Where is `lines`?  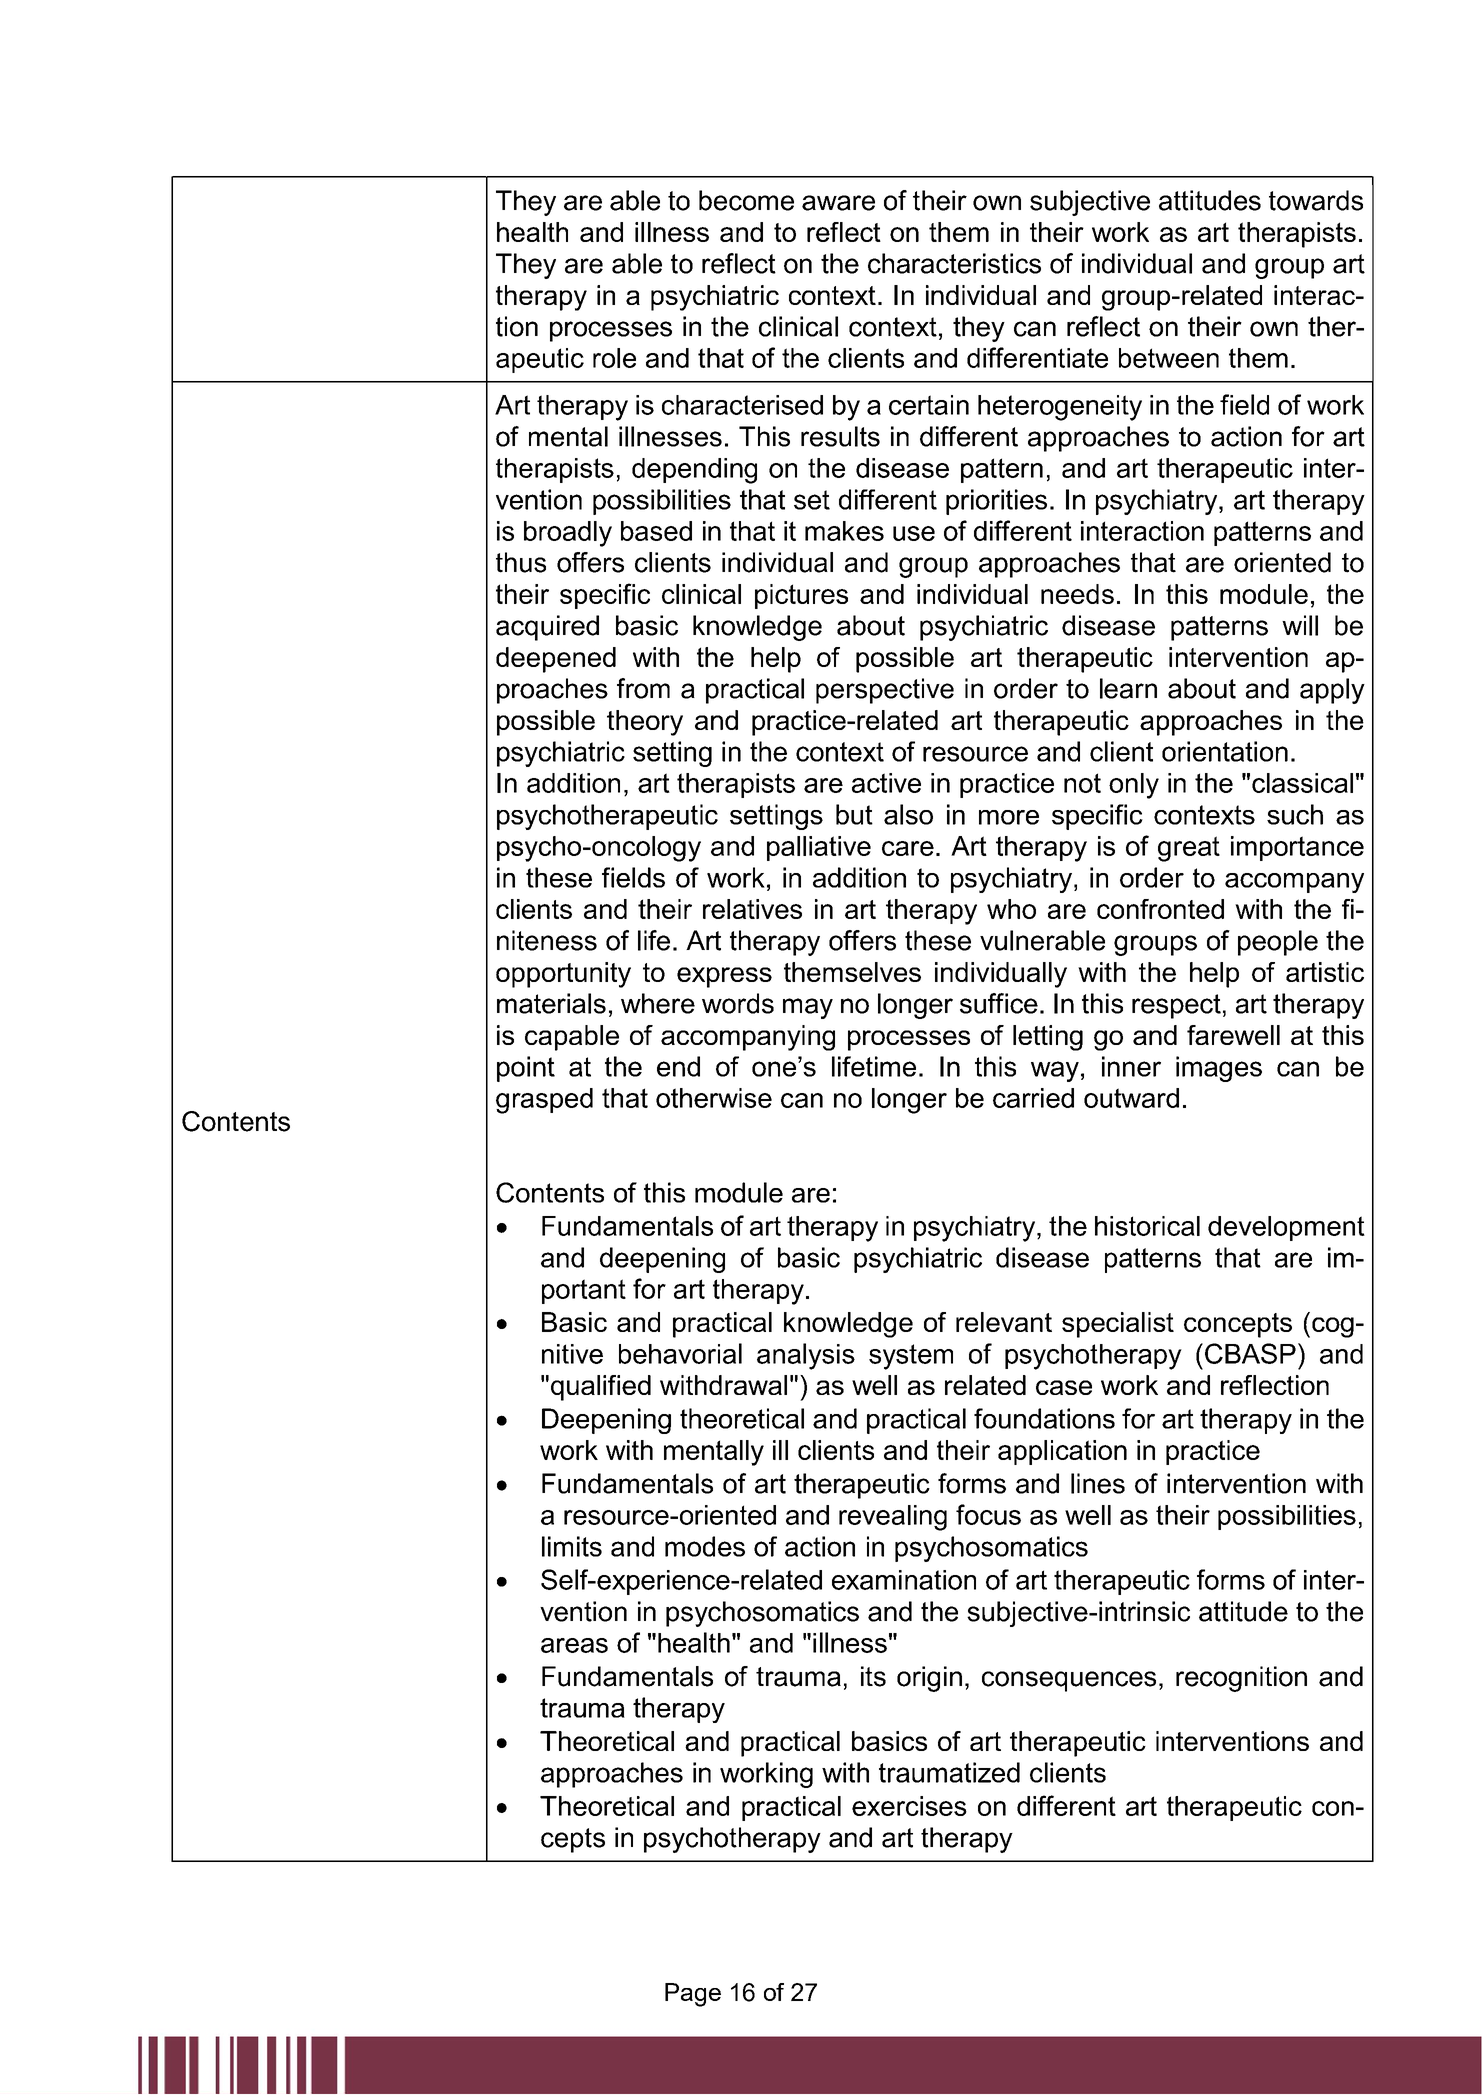
lines is located at coordinates (1098, 1483).
